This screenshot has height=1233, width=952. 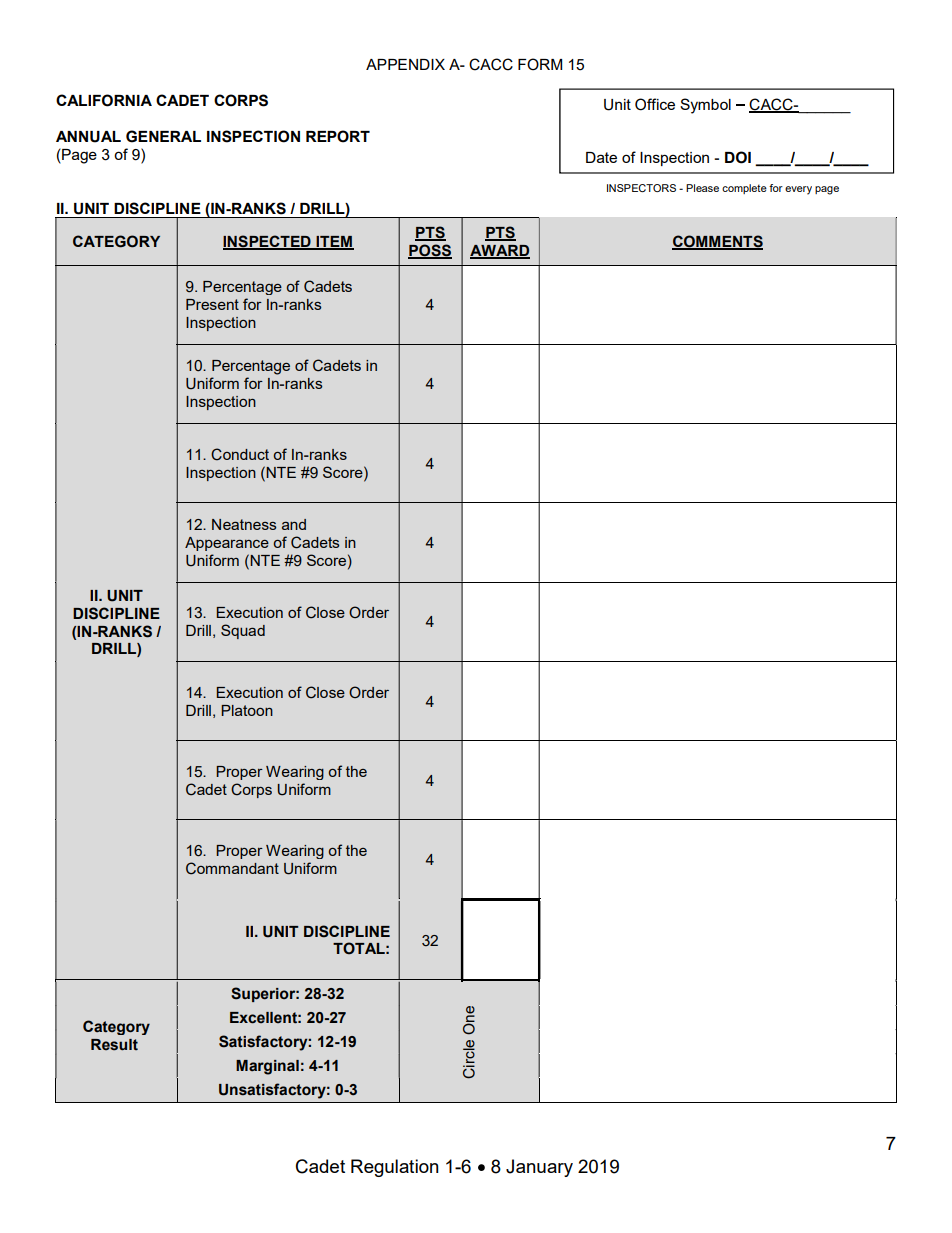 I want to click on COMMENTS, so click(x=717, y=242).
